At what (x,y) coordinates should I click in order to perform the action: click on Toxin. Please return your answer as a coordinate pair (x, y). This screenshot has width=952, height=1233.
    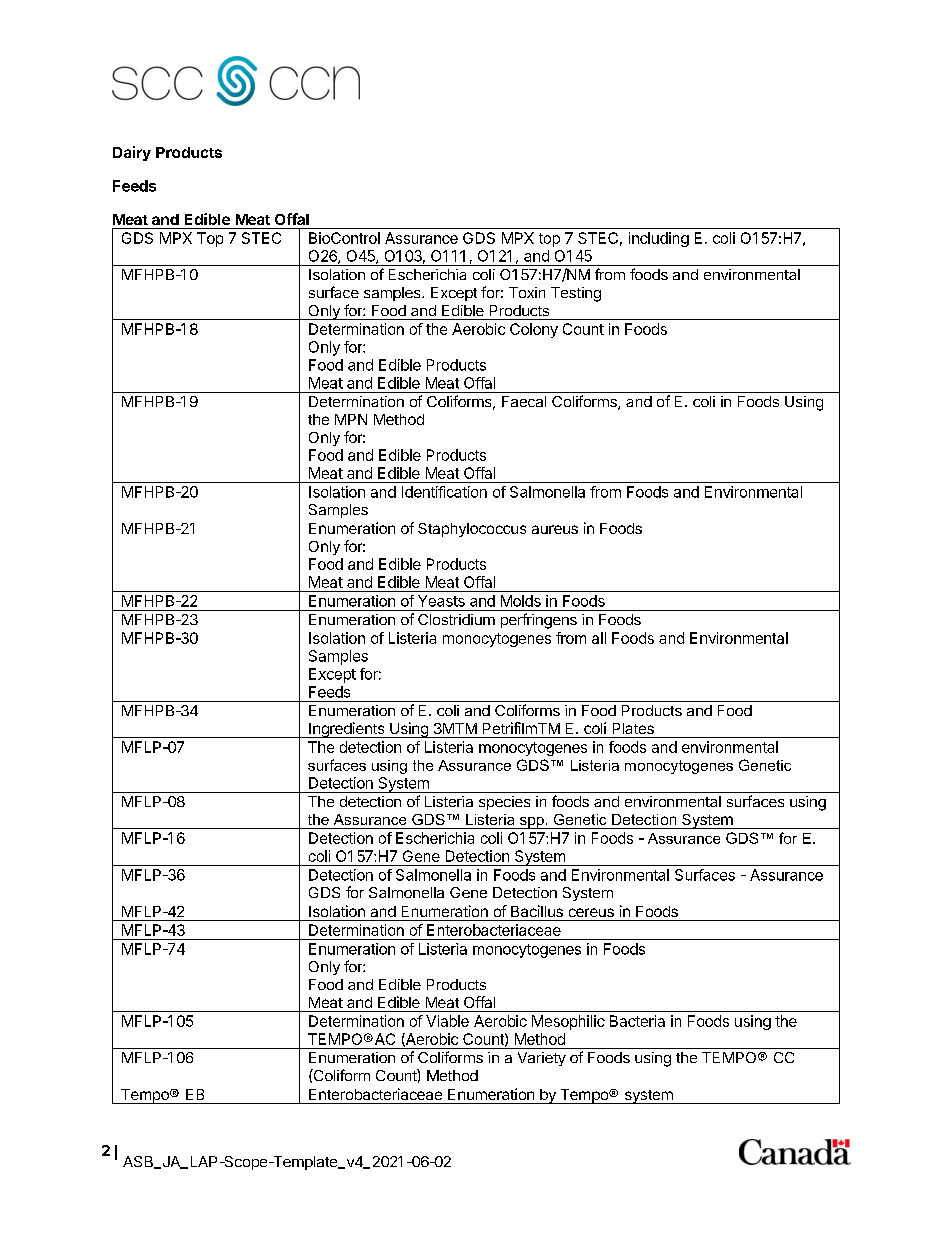
    Looking at the image, I should click on (527, 292).
